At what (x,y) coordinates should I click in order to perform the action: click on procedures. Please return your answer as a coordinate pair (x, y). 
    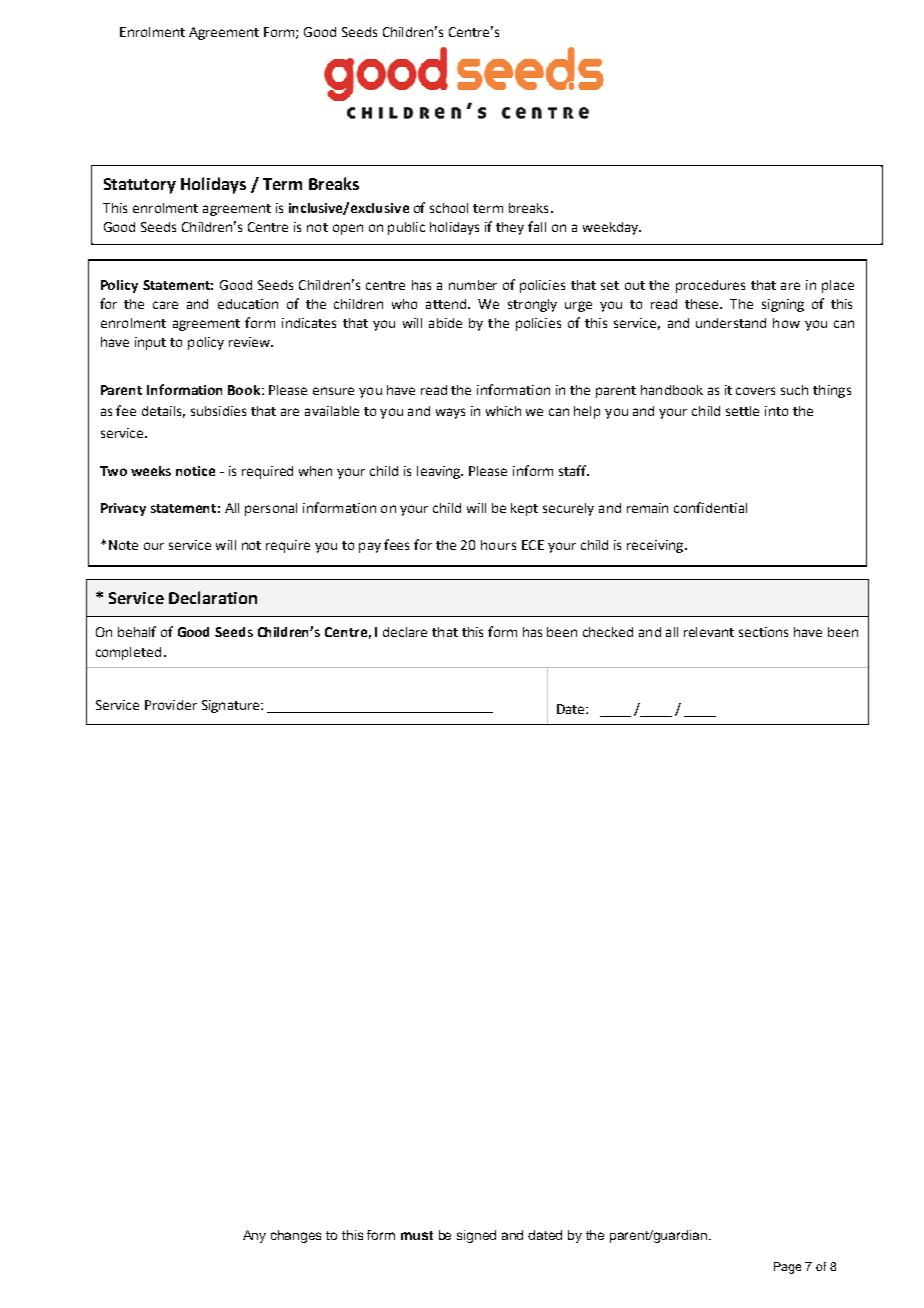
    Looking at the image, I should click on (710, 286).
